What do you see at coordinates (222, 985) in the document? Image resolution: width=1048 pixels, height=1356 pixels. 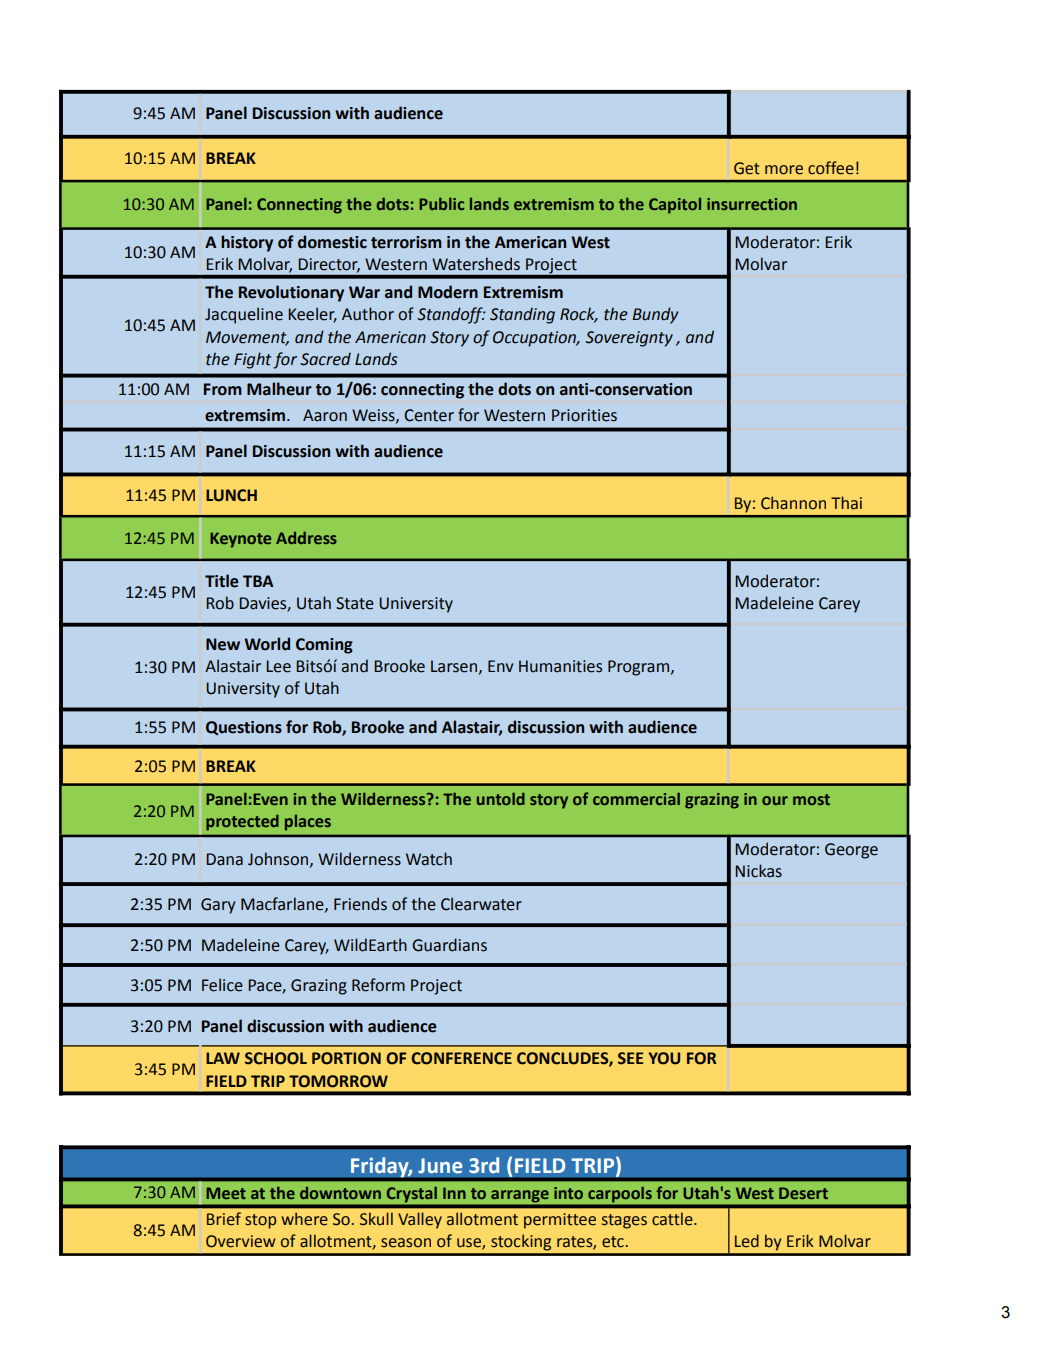 I see `Felice` at bounding box center [222, 985].
